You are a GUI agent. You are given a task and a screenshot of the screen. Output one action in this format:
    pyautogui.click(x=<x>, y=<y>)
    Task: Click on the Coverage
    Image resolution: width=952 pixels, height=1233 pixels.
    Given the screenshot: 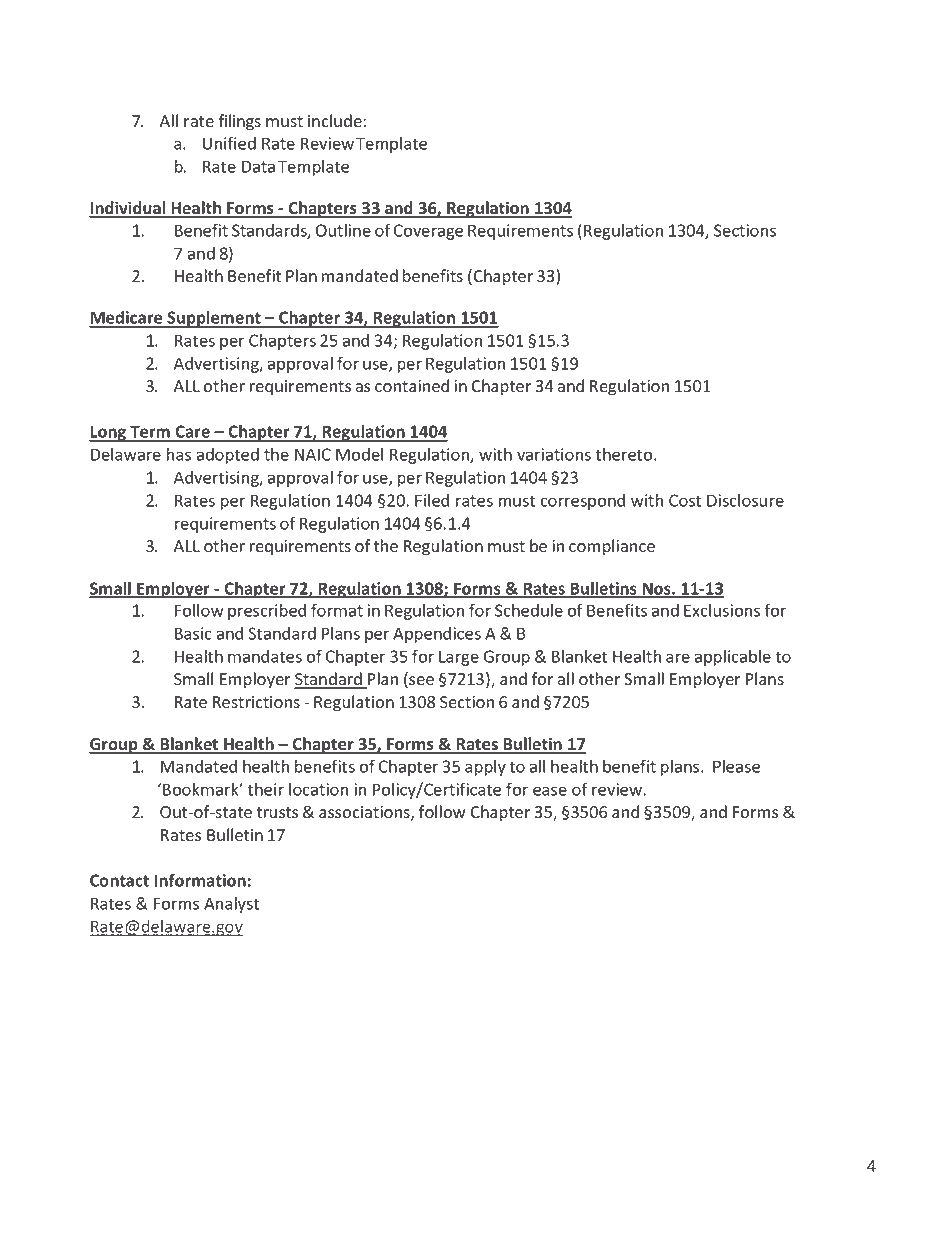 What is the action you would take?
    pyautogui.click(x=428, y=232)
